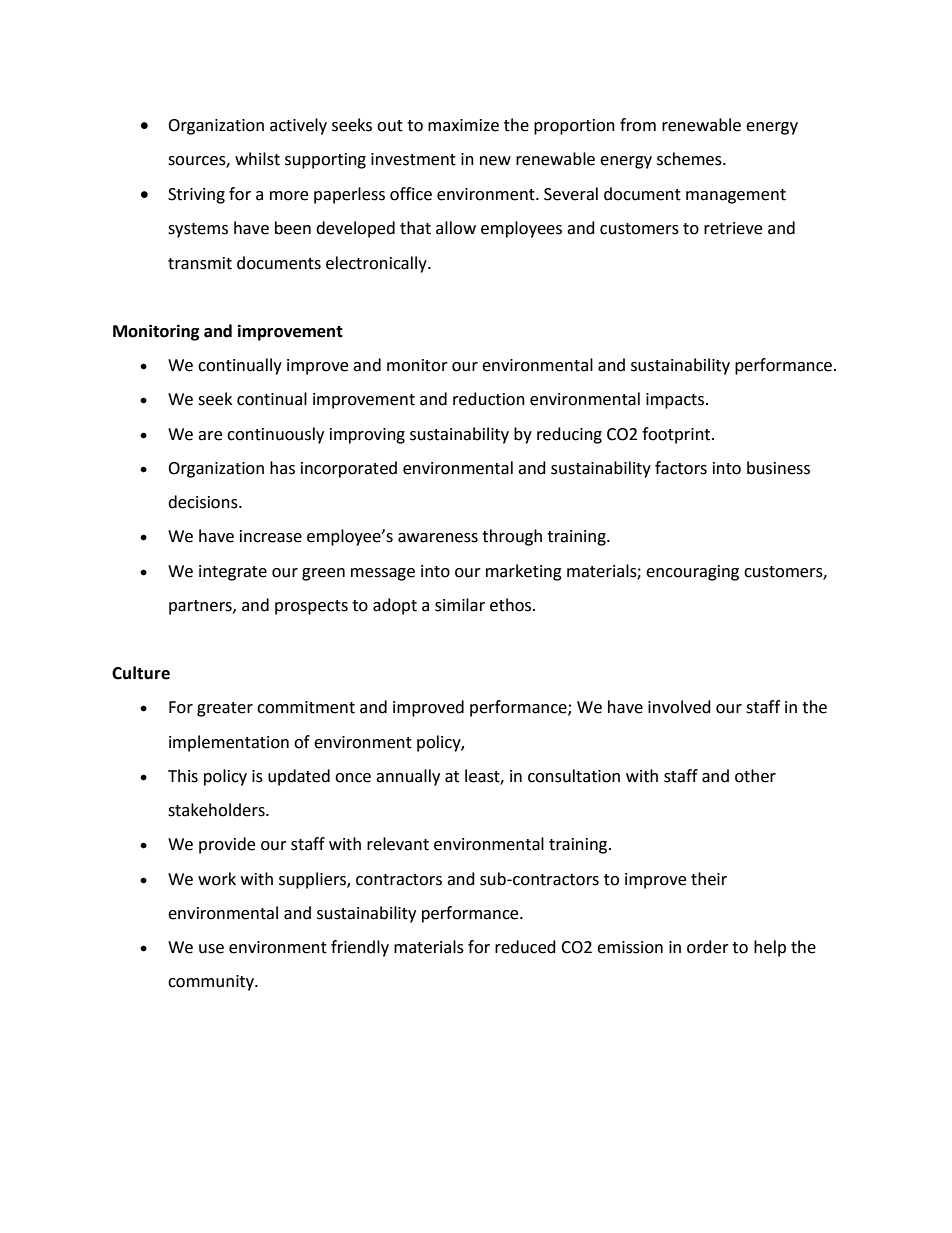 The image size is (952, 1233). Describe the element at coordinates (489, 399) in the image. I see `reduction` at that location.
